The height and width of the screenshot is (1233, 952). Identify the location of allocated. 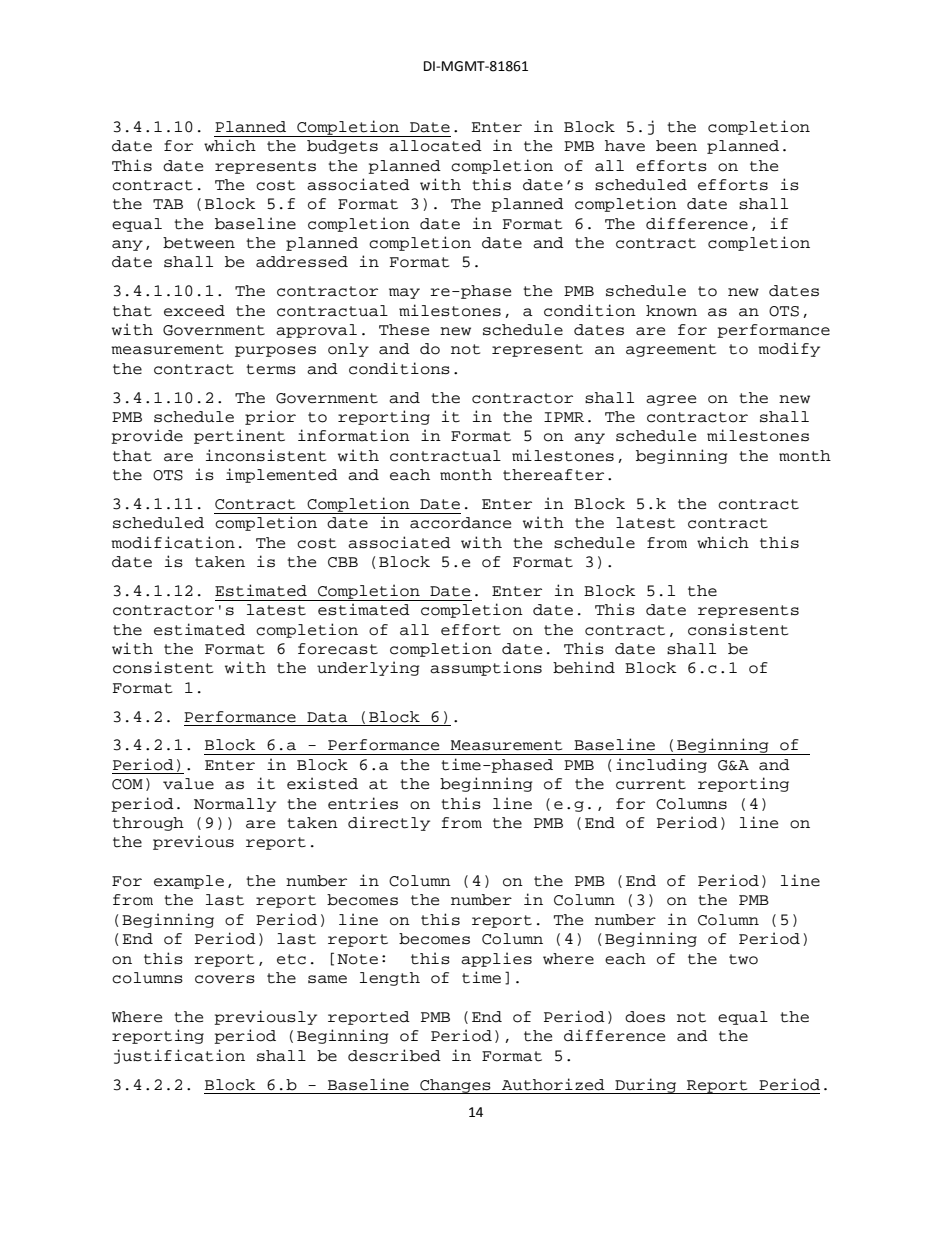
(435, 146).
